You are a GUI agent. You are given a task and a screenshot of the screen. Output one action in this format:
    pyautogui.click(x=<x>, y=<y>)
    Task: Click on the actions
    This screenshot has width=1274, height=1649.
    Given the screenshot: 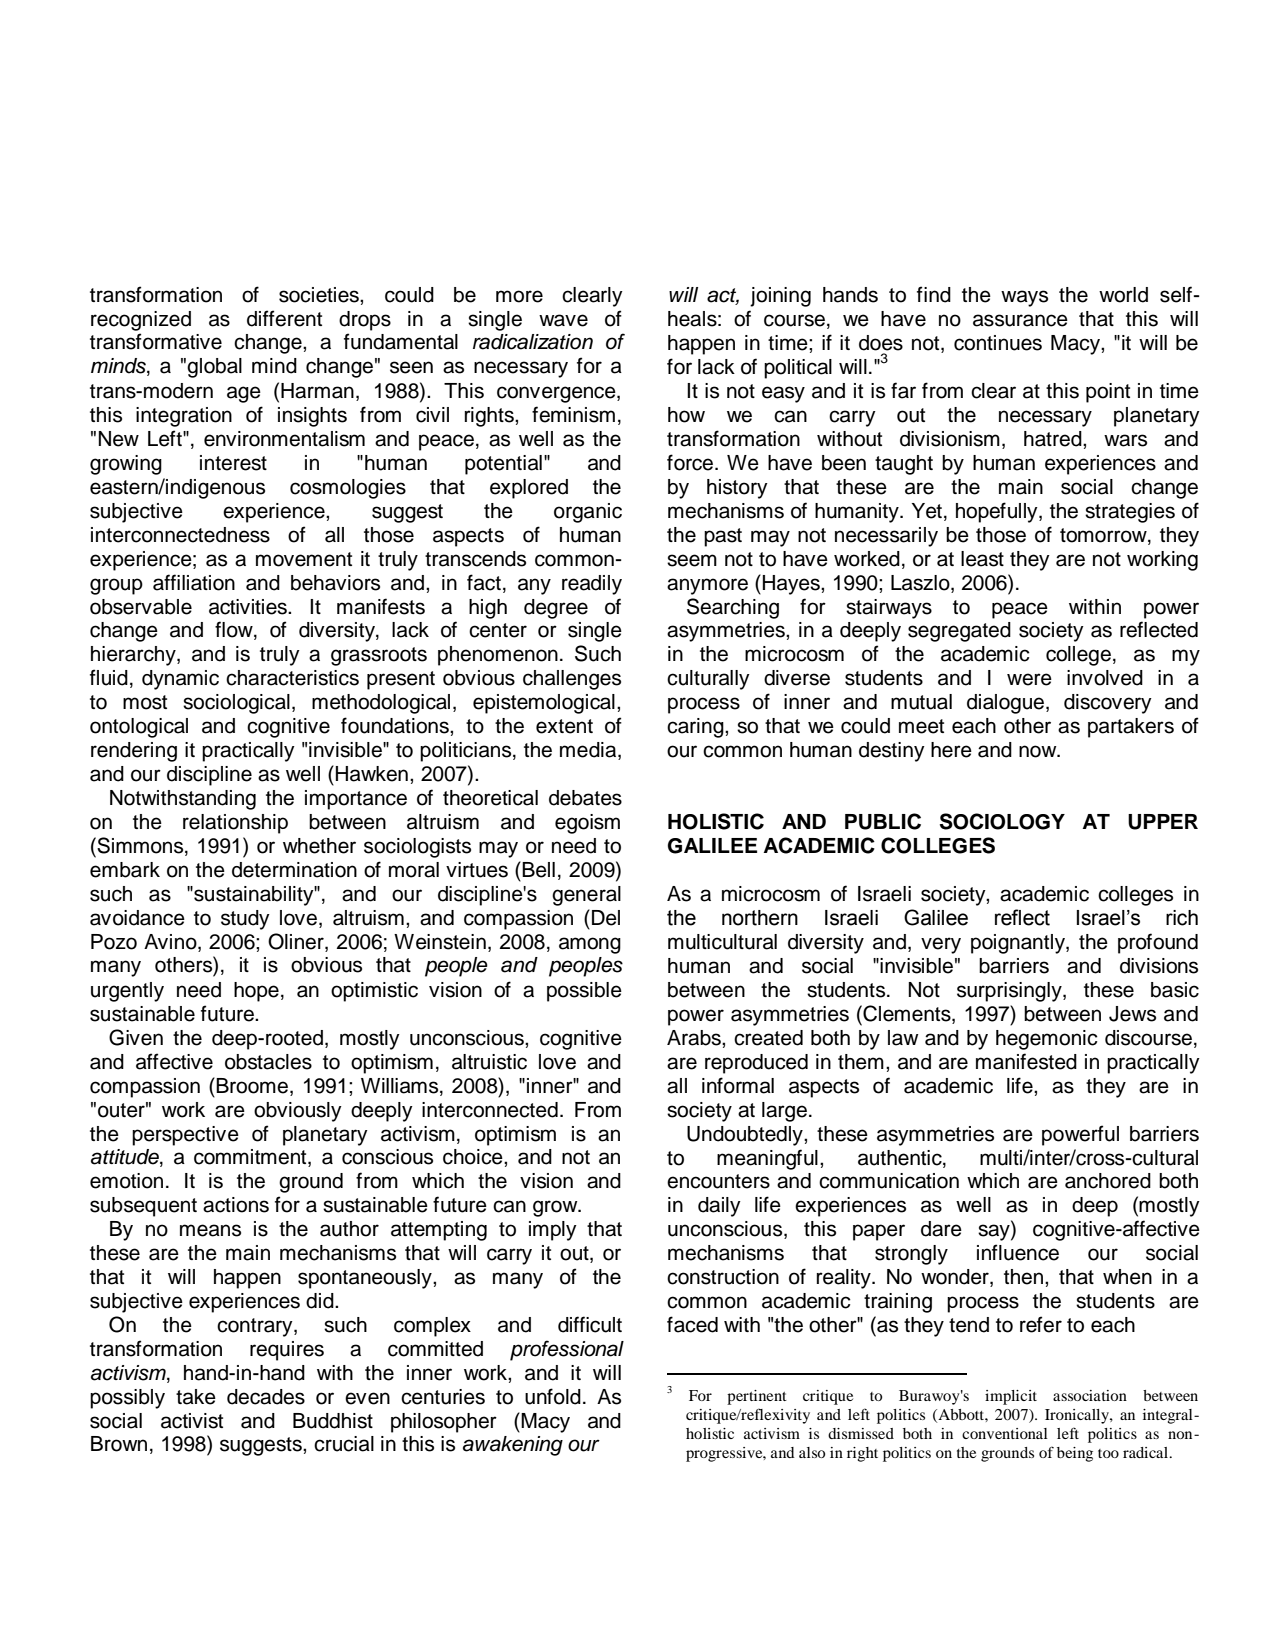 What is the action you would take?
    pyautogui.click(x=236, y=1205)
